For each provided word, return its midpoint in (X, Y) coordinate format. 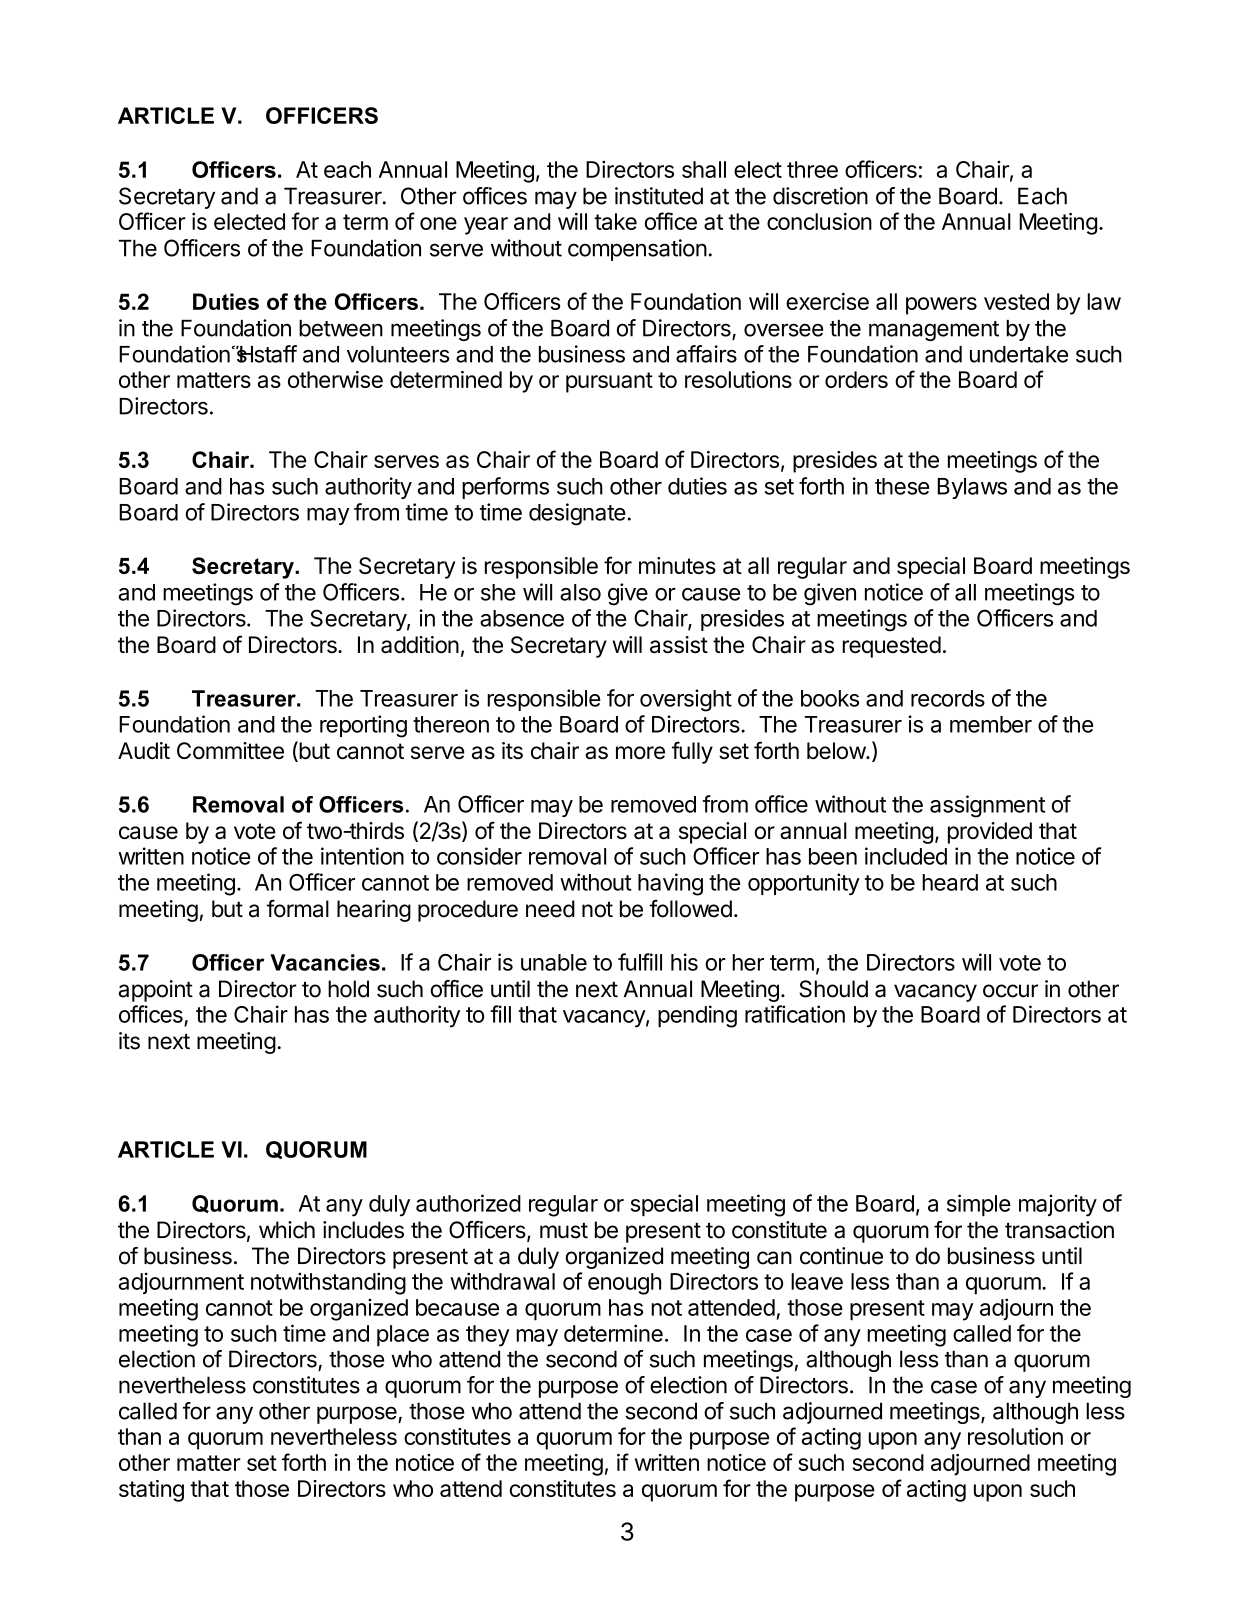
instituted (659, 196)
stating (151, 1491)
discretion (820, 196)
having (670, 884)
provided (990, 833)
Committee (230, 750)
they (488, 1336)
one (438, 223)
